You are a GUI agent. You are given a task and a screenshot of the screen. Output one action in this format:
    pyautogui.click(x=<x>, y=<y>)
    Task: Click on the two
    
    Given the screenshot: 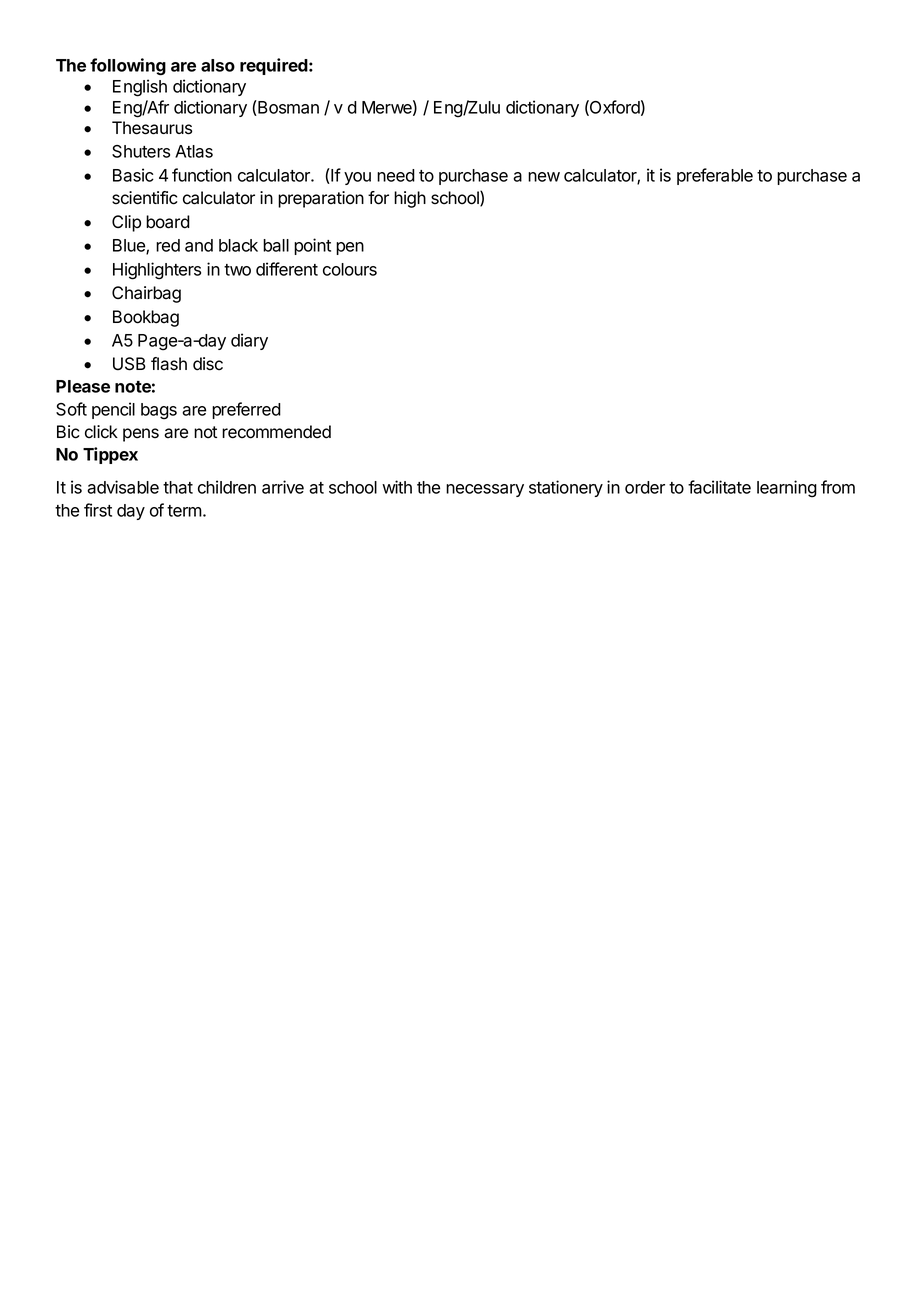 What is the action you would take?
    pyautogui.click(x=237, y=270)
